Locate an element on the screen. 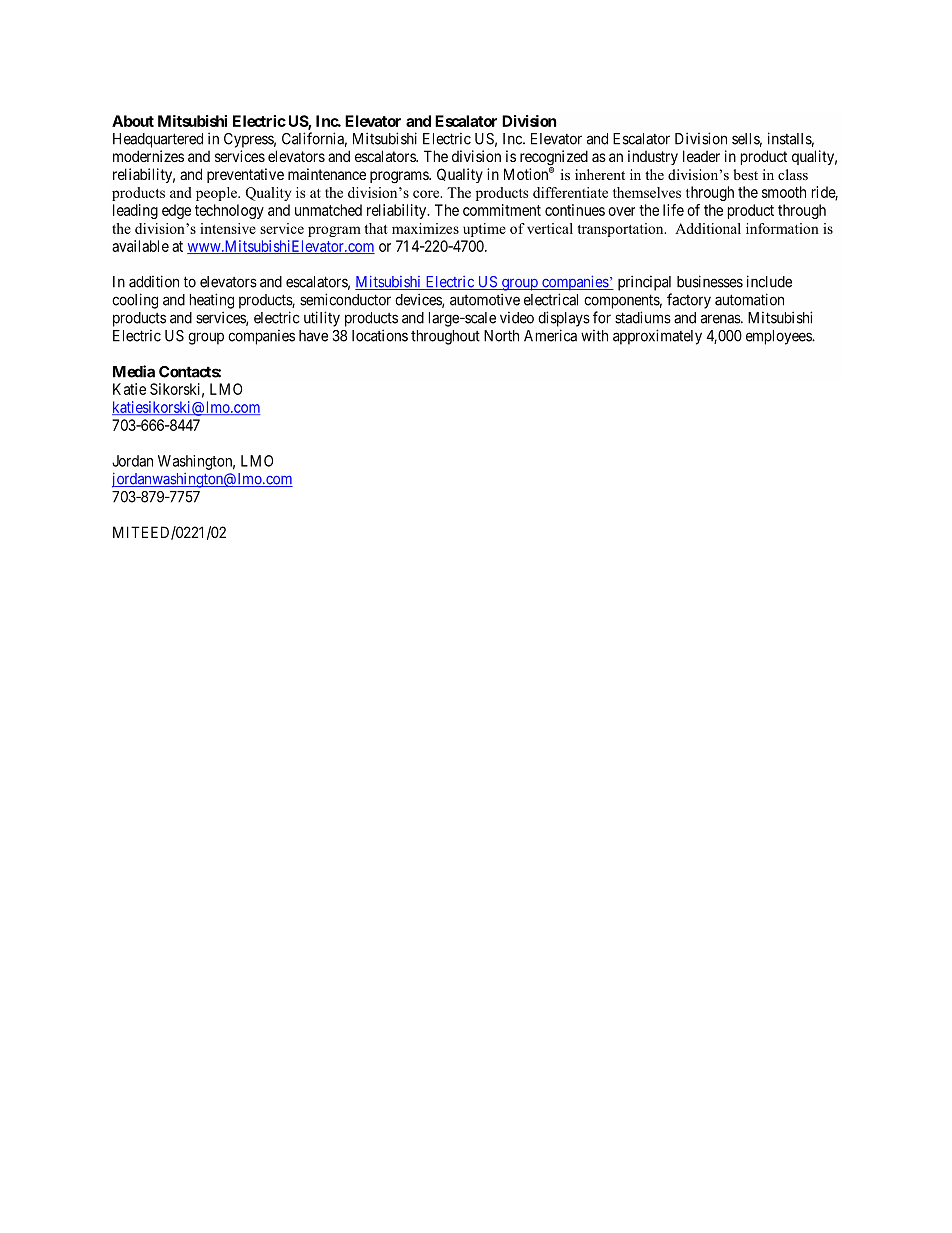  uptime is located at coordinates (484, 230).
